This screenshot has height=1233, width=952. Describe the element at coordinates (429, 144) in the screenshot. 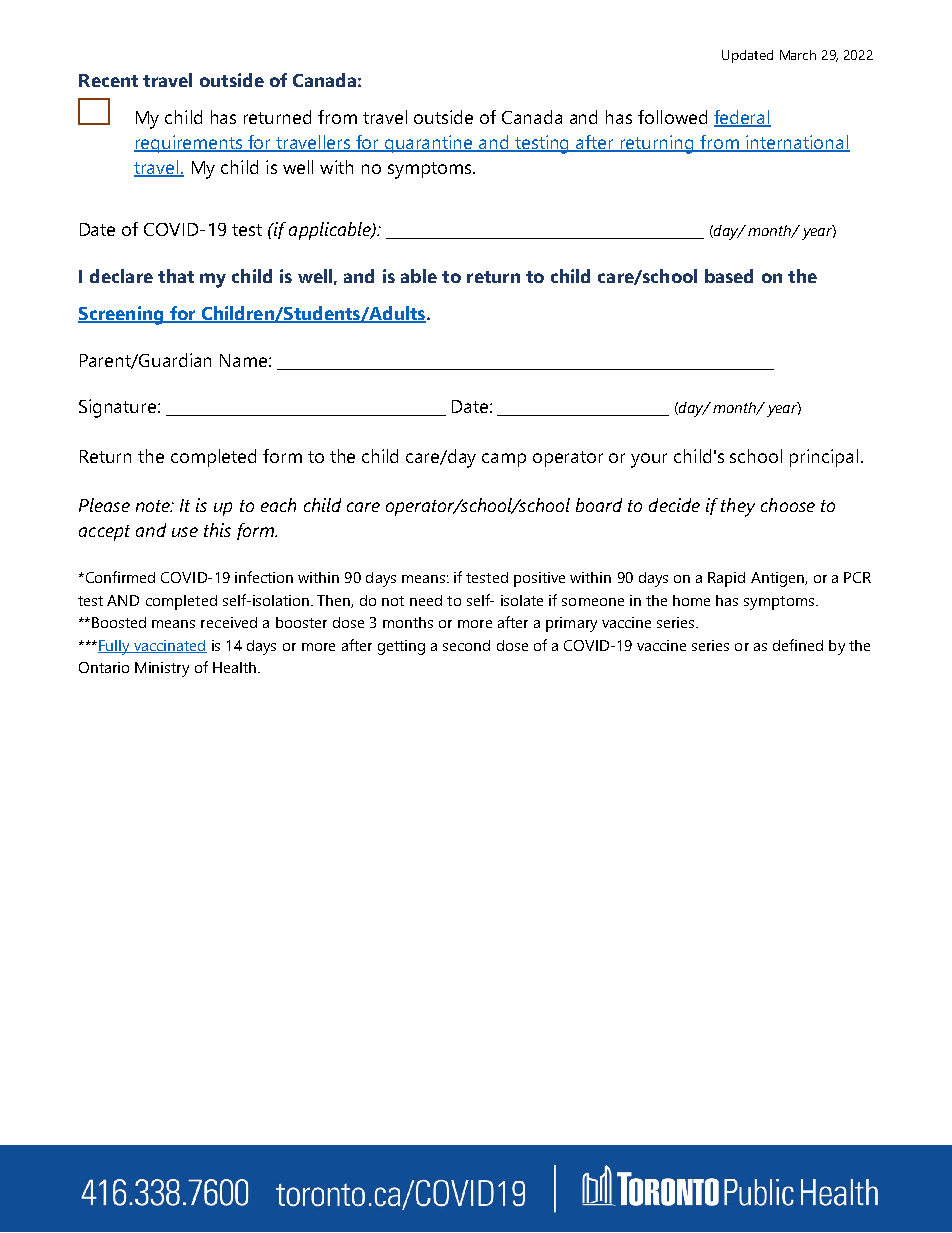

I see `quarantine` at that location.
